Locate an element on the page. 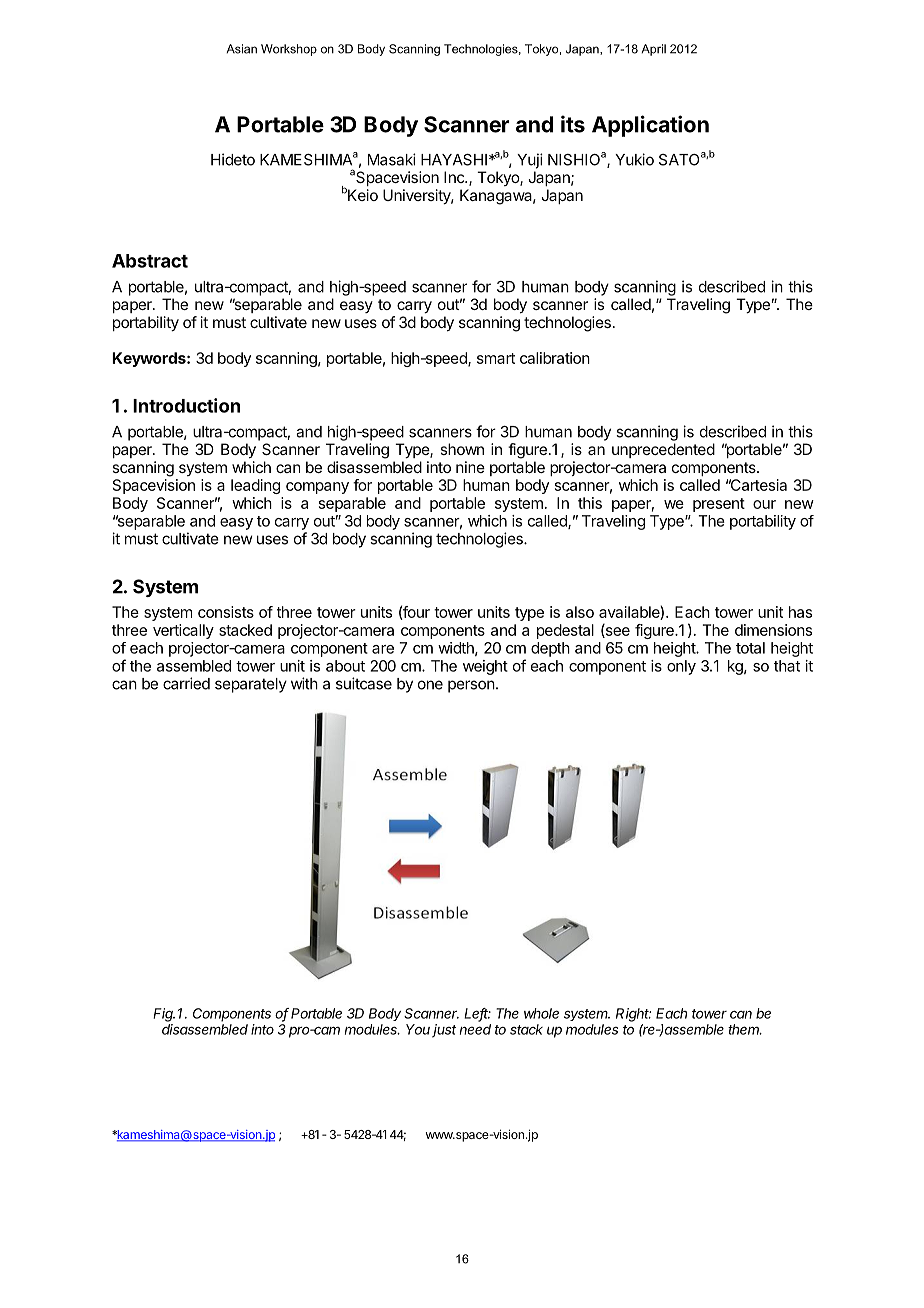  unprecedented is located at coordinates (663, 450).
